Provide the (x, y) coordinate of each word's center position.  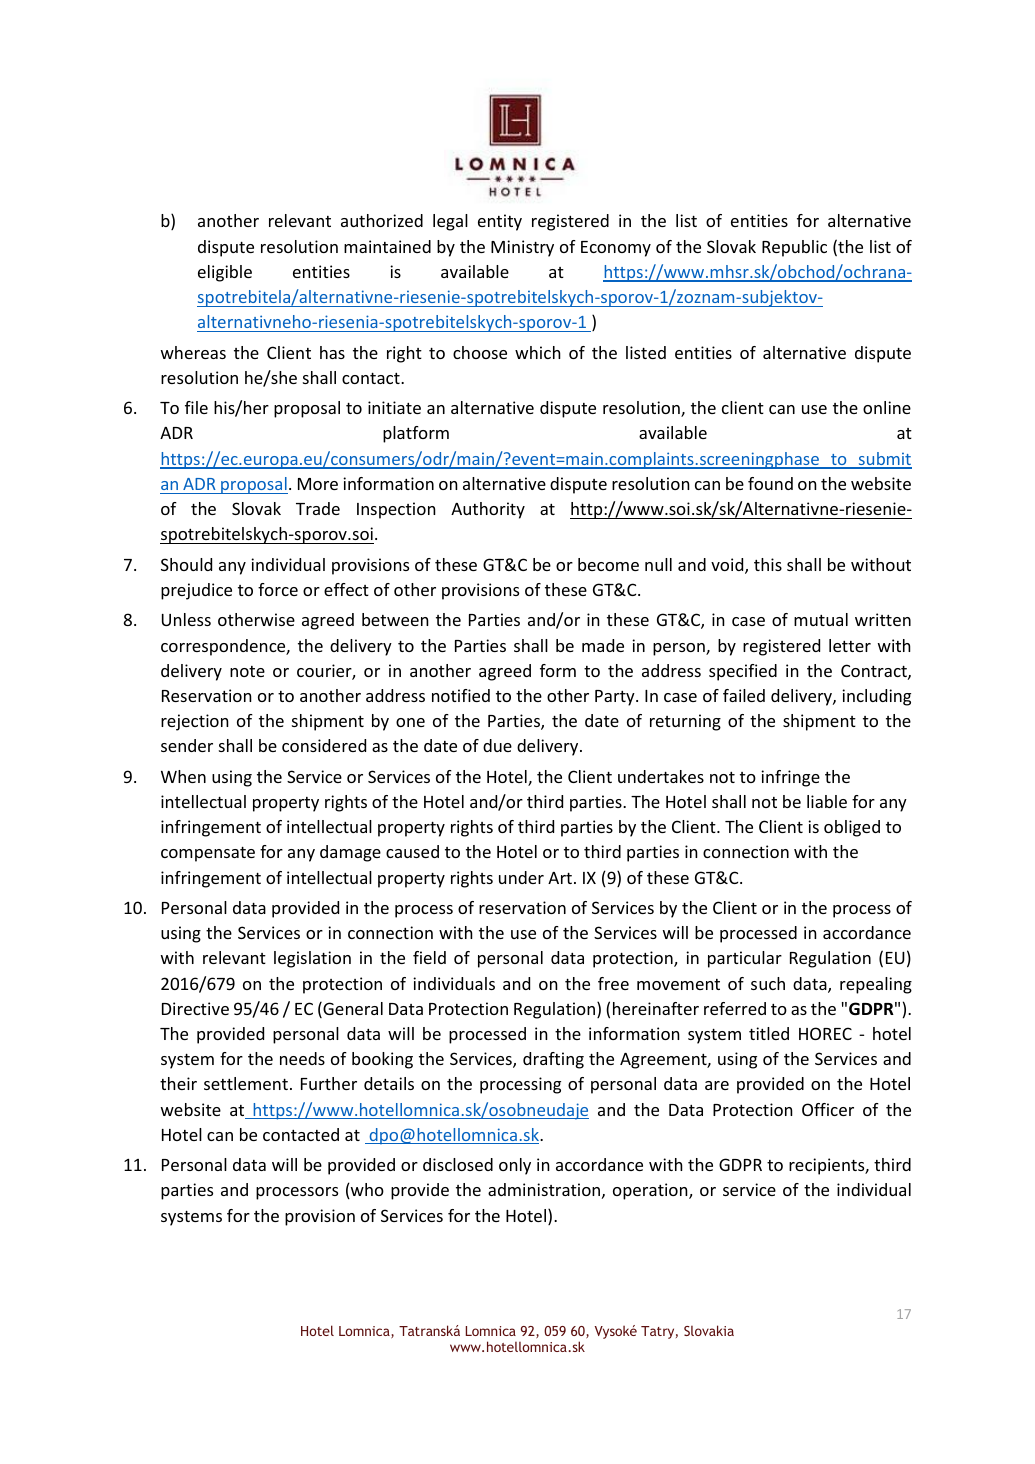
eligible (225, 273)
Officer (828, 1109)
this (768, 564)
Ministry (522, 248)
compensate (208, 854)
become (608, 564)
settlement (246, 1083)
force (278, 589)
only (515, 1166)
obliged (852, 828)
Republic (794, 248)
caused (412, 851)
